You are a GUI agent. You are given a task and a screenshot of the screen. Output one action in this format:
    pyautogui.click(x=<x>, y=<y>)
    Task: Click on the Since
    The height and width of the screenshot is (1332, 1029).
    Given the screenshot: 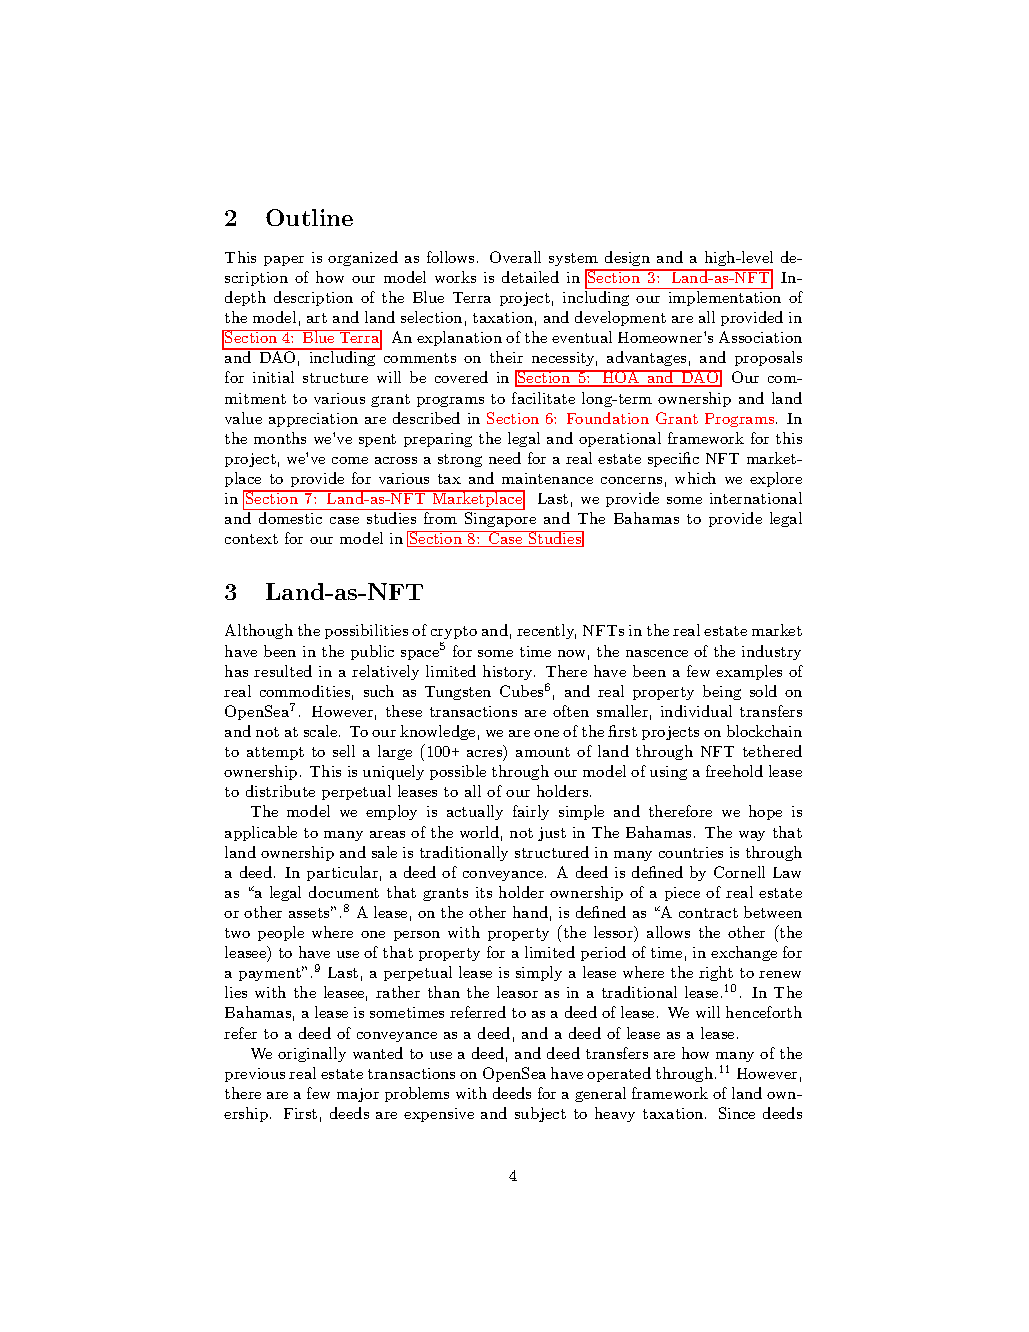 What is the action you would take?
    pyautogui.click(x=737, y=1113)
